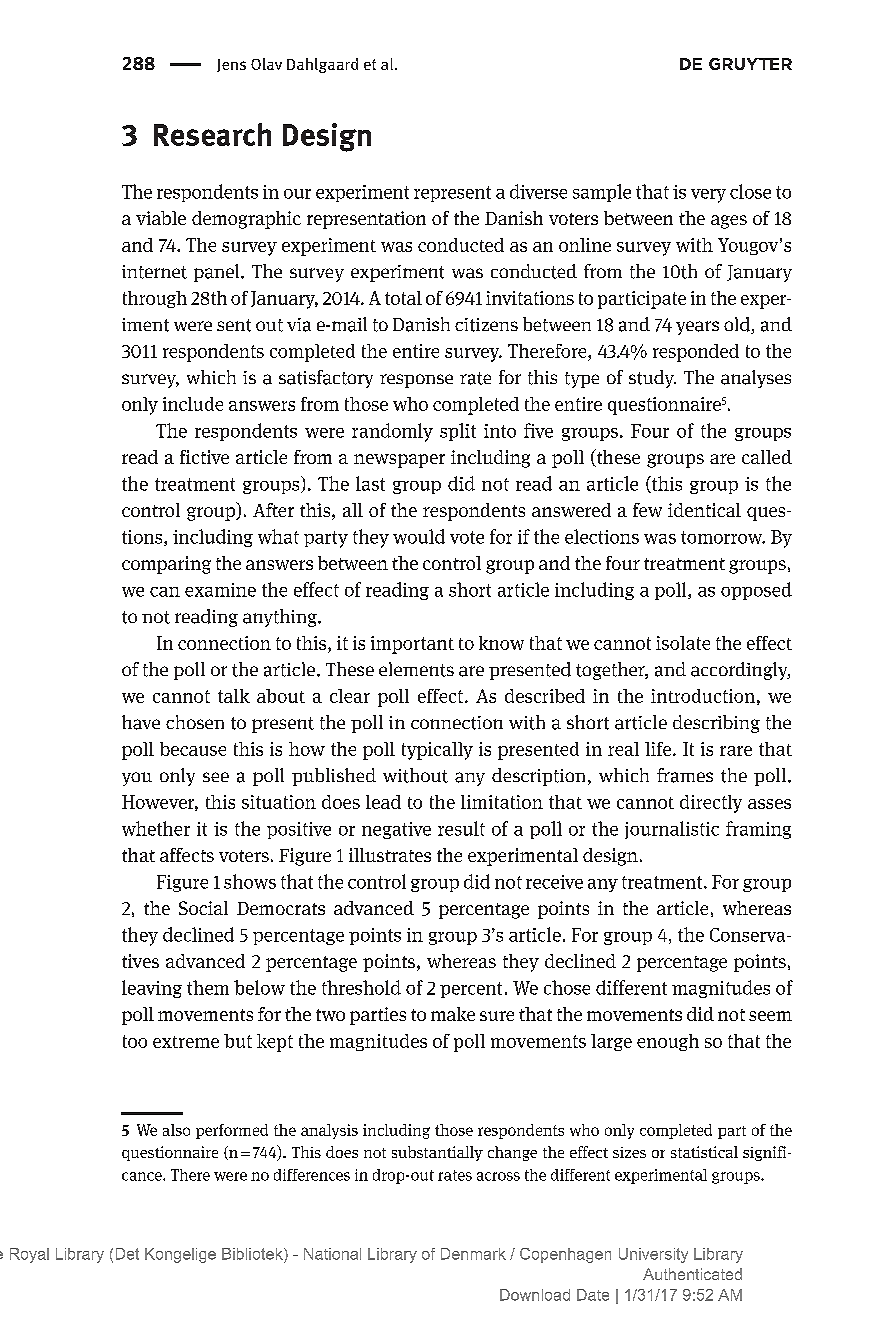 Image resolution: width=896 pixels, height=1331 pixels. What do you see at coordinates (332, 1254) in the screenshot?
I see `National` at bounding box center [332, 1254].
